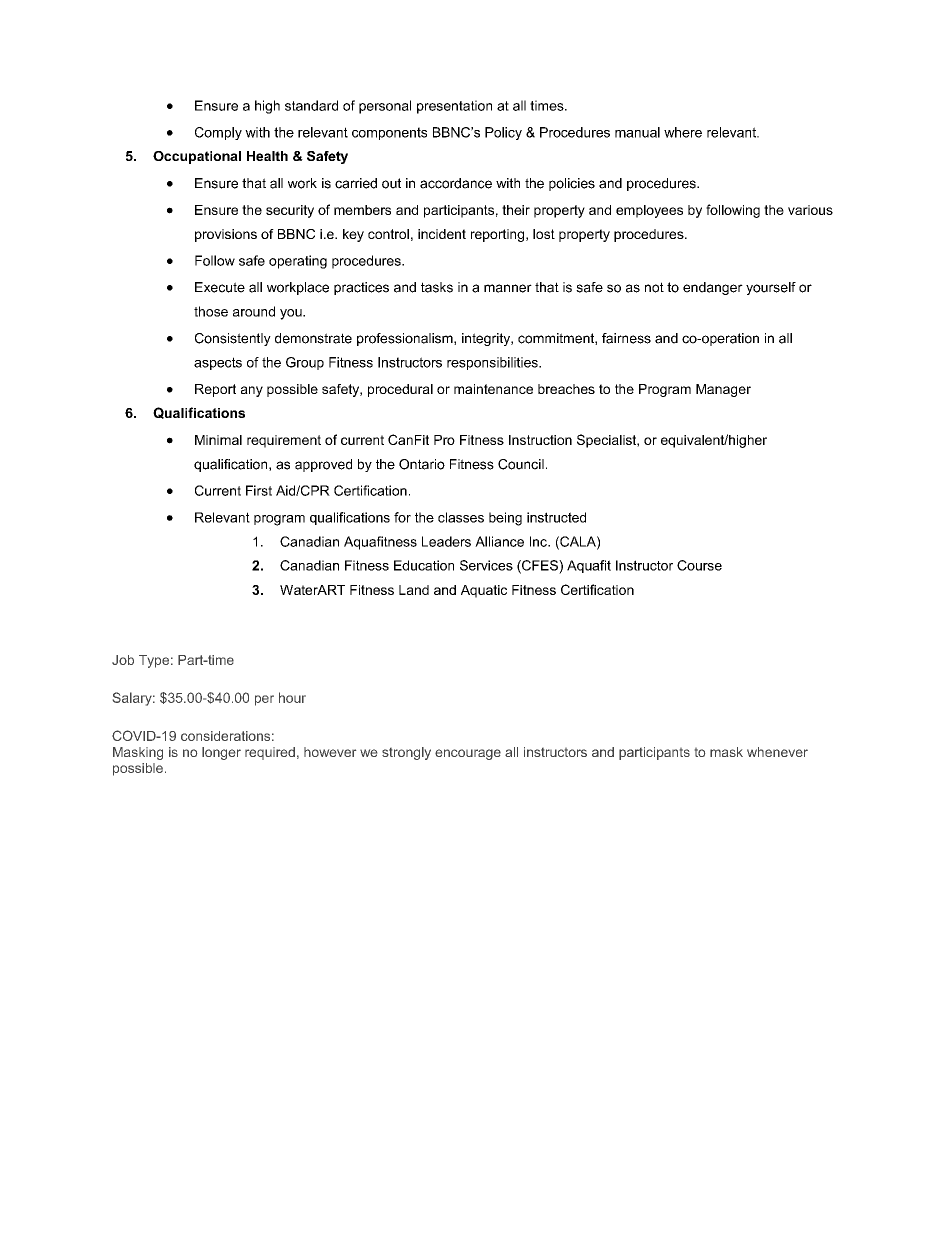  Describe the element at coordinates (437, 287) in the screenshot. I see `tasks` at that location.
